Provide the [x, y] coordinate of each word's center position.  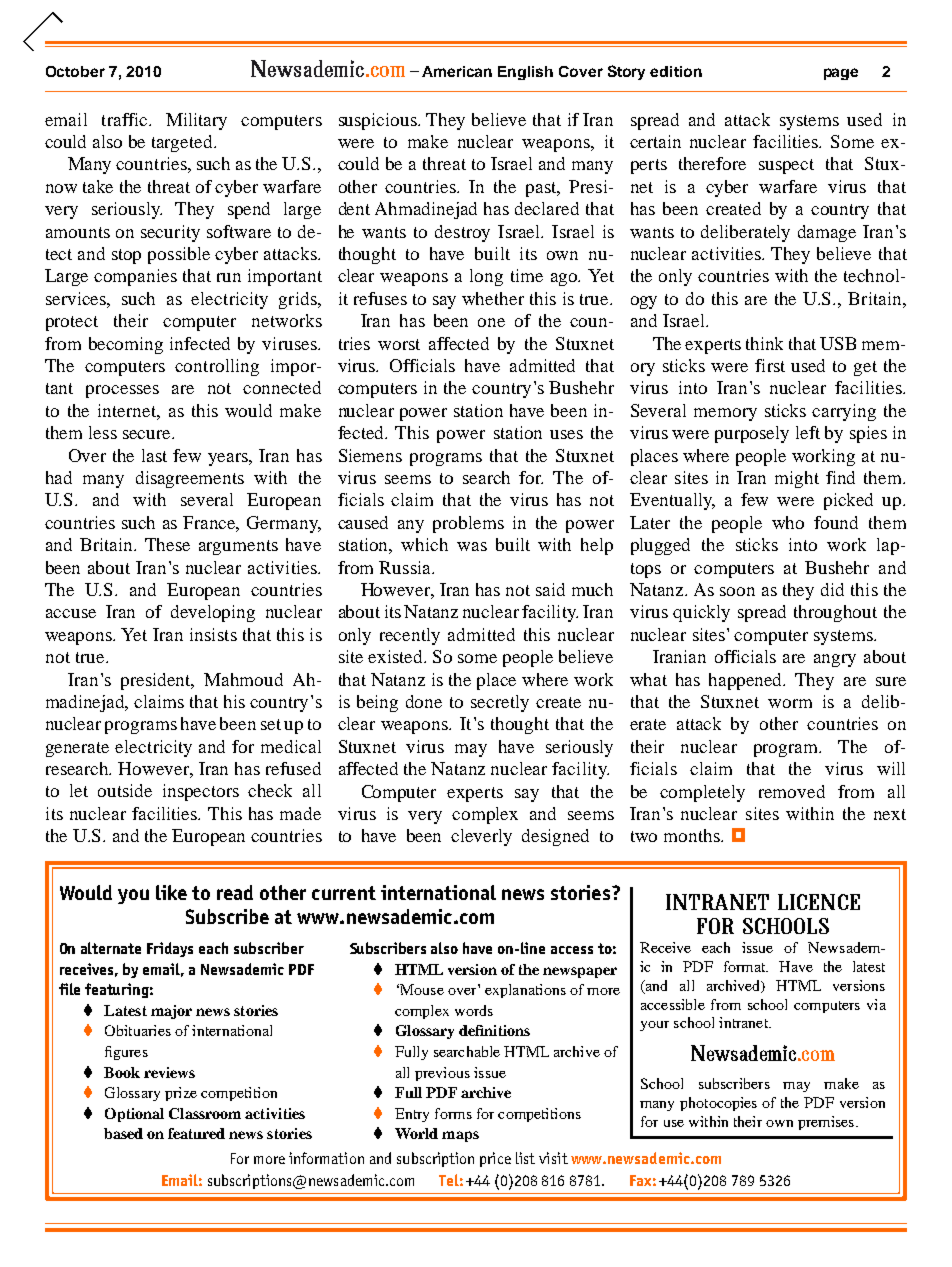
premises [826, 1123]
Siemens [370, 455]
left [808, 432]
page [841, 74]
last [154, 455]
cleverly [481, 837]
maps [460, 1136]
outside [125, 790]
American [457, 71]
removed [792, 791]
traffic [126, 119]
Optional [134, 1115]
